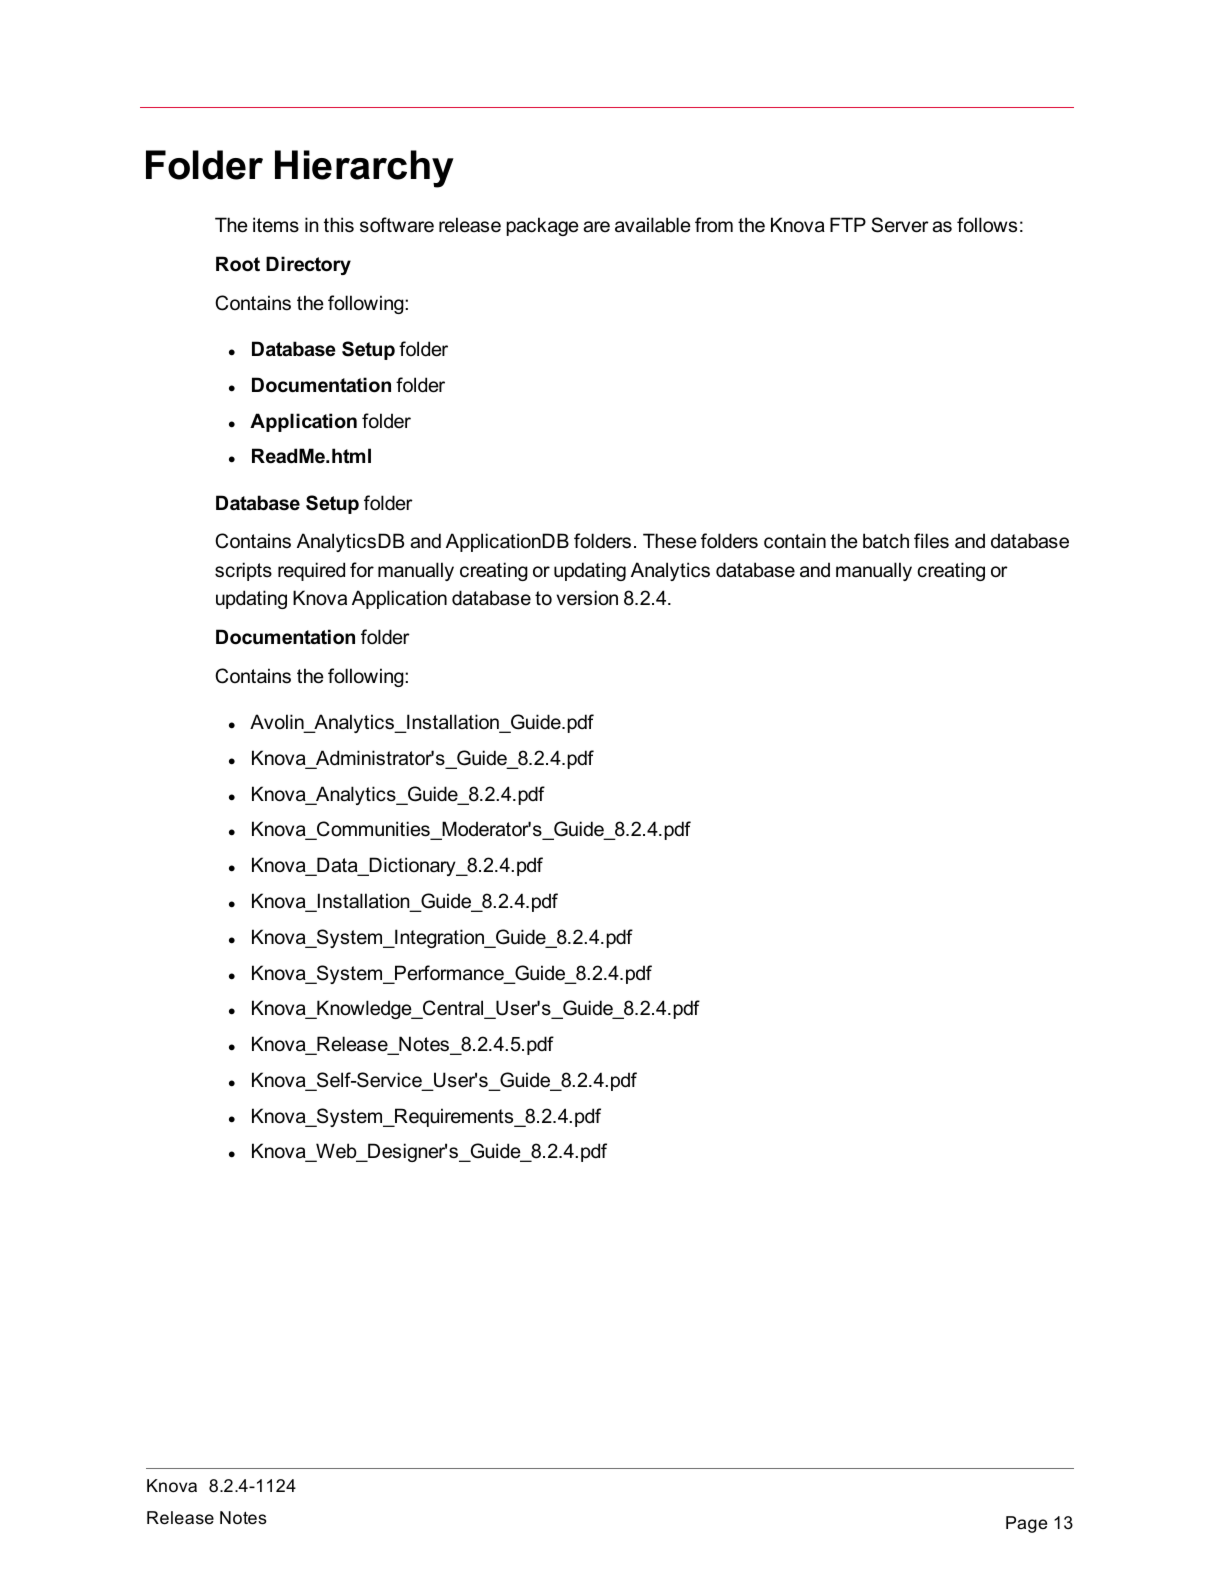  I want to click on available, so click(653, 225).
